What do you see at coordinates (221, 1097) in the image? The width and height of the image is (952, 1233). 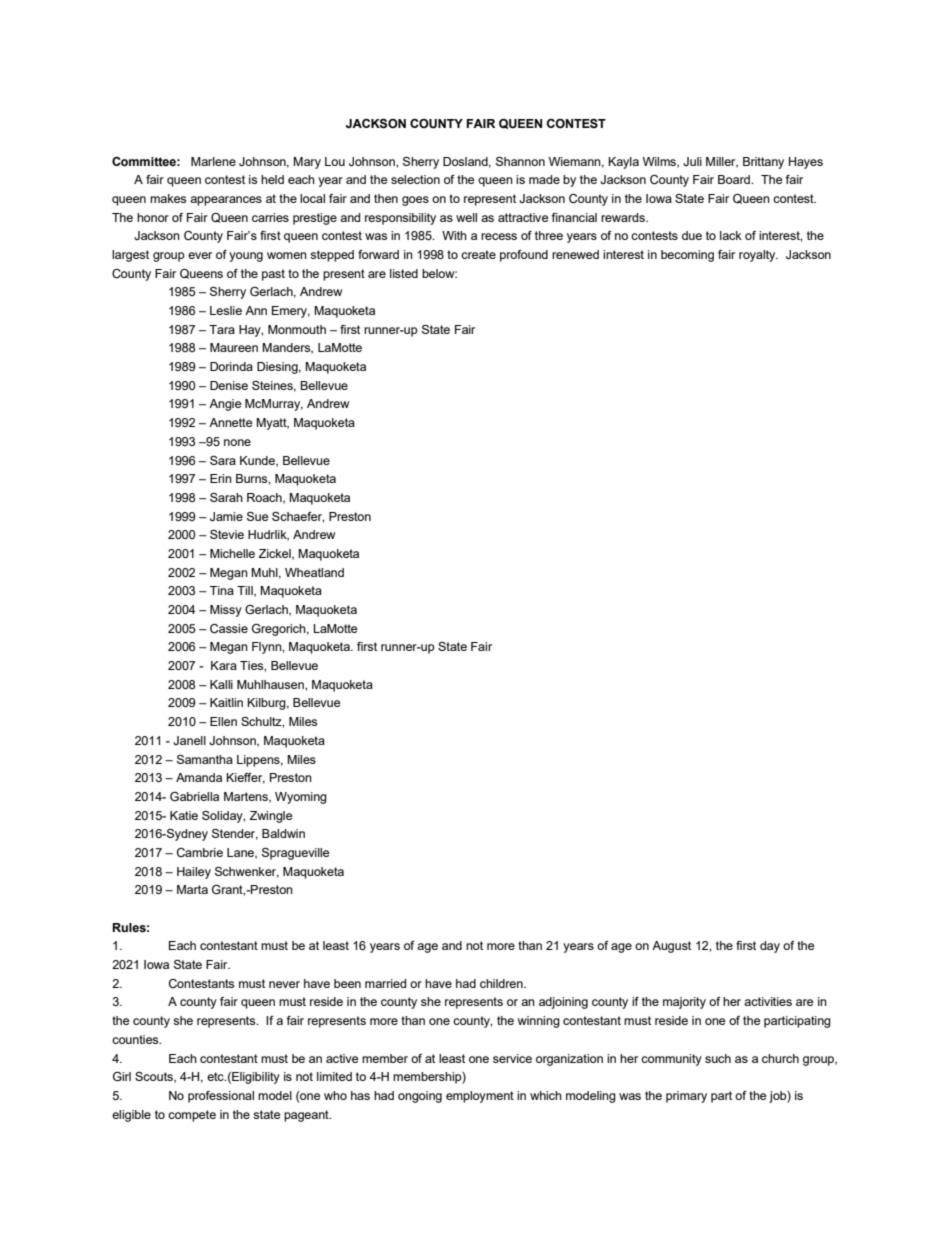 I see `professional` at bounding box center [221, 1097].
